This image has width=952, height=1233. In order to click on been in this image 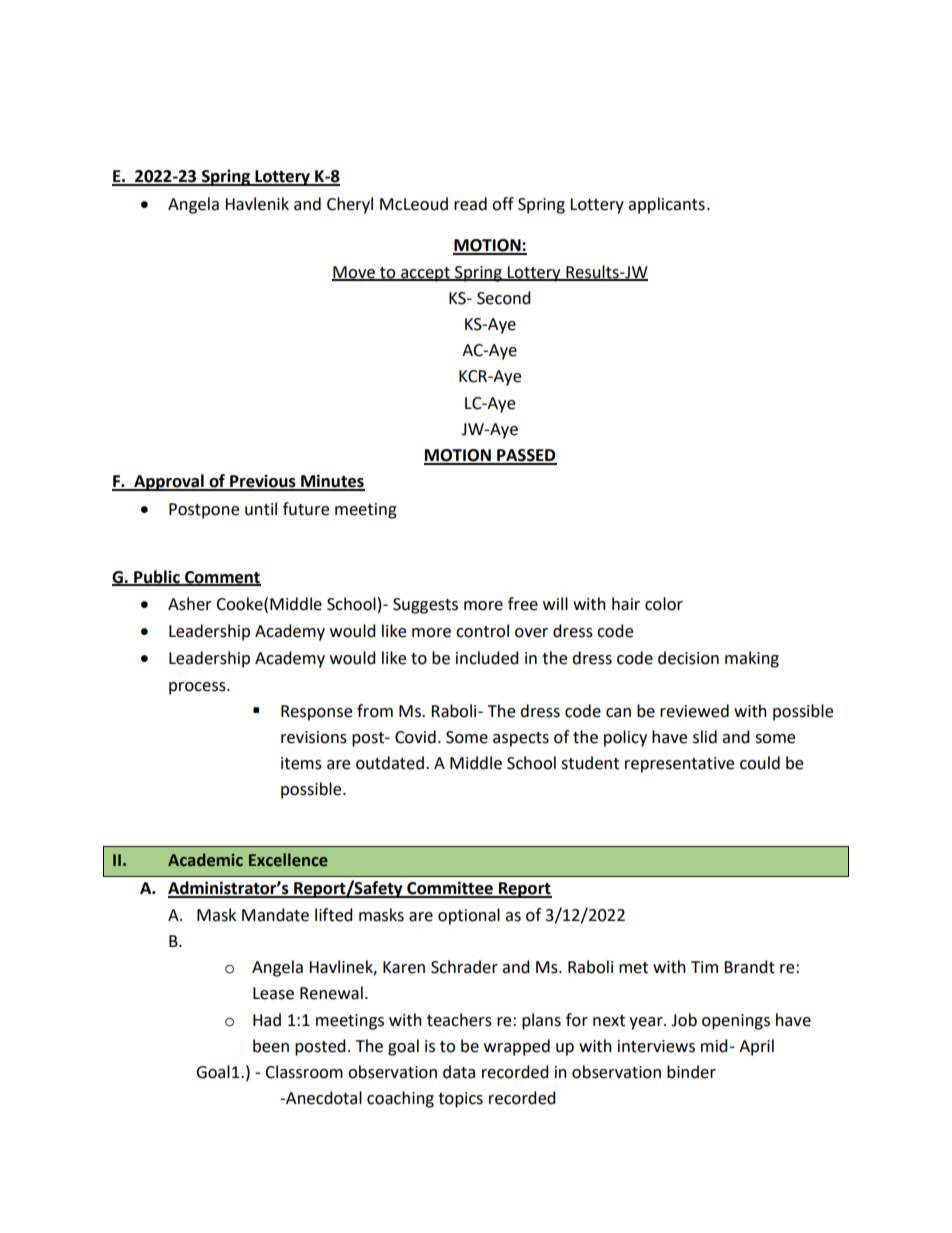, I will do `click(271, 1046)`.
